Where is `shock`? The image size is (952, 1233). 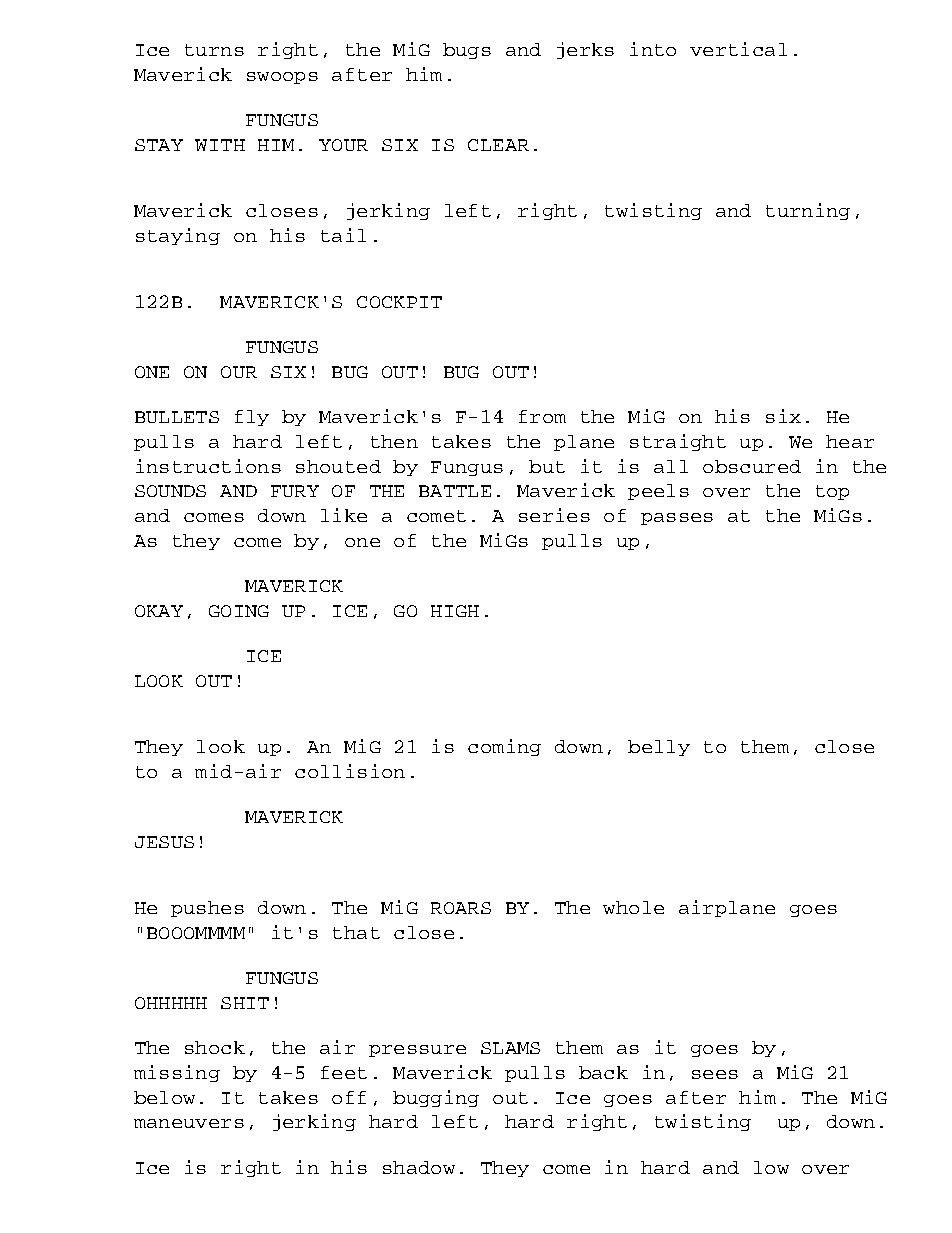
shock is located at coordinates (215, 1047).
